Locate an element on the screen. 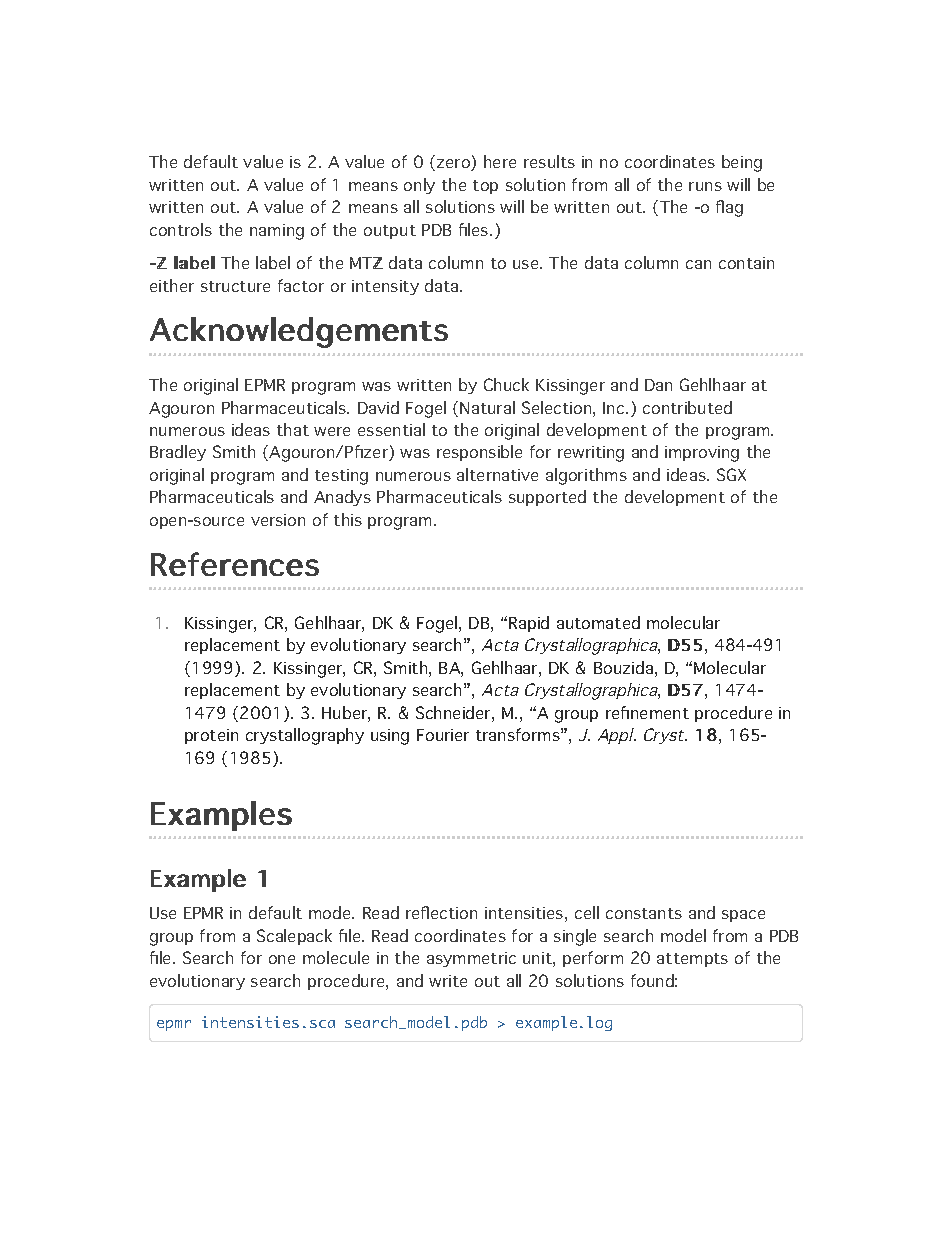 The height and width of the screenshot is (1233, 952). naming is located at coordinates (277, 232).
